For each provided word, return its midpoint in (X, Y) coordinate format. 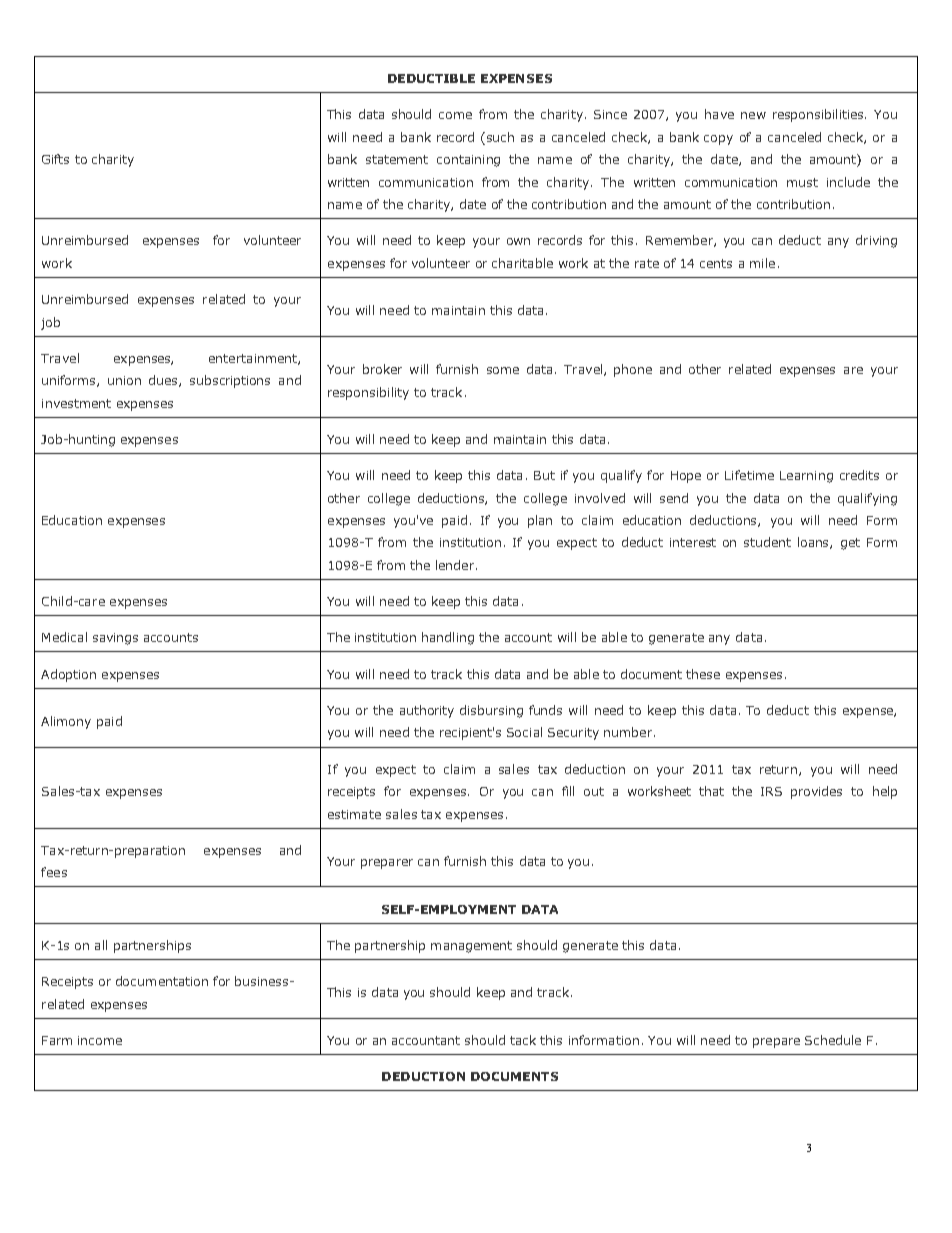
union (124, 380)
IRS (771, 791)
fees (54, 872)
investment (76, 403)
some (503, 370)
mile (762, 263)
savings (115, 639)
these (703, 674)
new (753, 115)
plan (540, 521)
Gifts (55, 159)
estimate (354, 814)
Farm (57, 1040)
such (500, 137)
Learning (806, 477)
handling (448, 638)
